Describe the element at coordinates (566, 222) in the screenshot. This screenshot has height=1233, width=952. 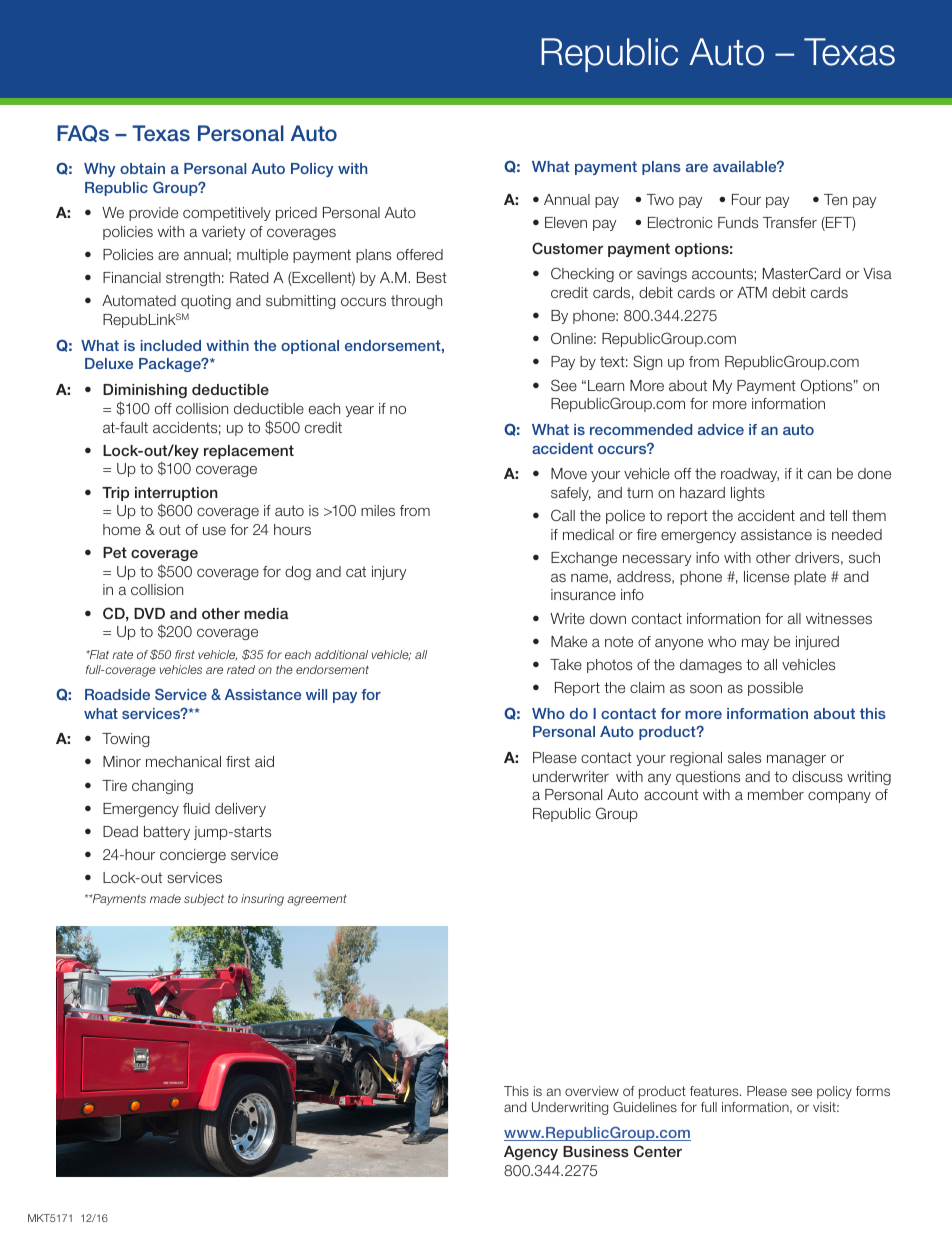
I see `Eleven` at that location.
